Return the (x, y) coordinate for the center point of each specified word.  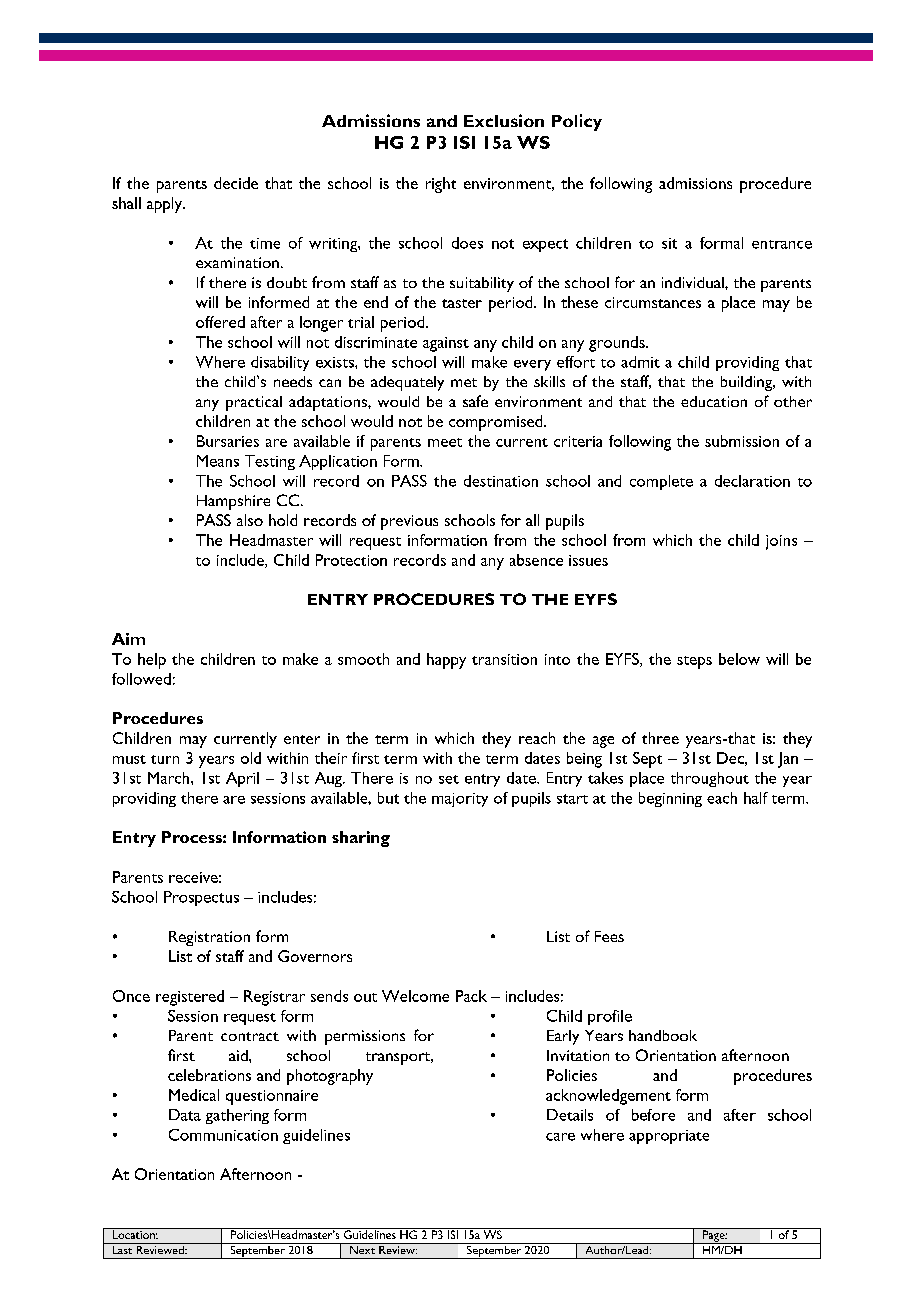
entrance (782, 244)
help (152, 661)
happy (446, 661)
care (560, 1137)
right (441, 185)
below (739, 659)
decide (236, 183)
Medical (194, 1095)
